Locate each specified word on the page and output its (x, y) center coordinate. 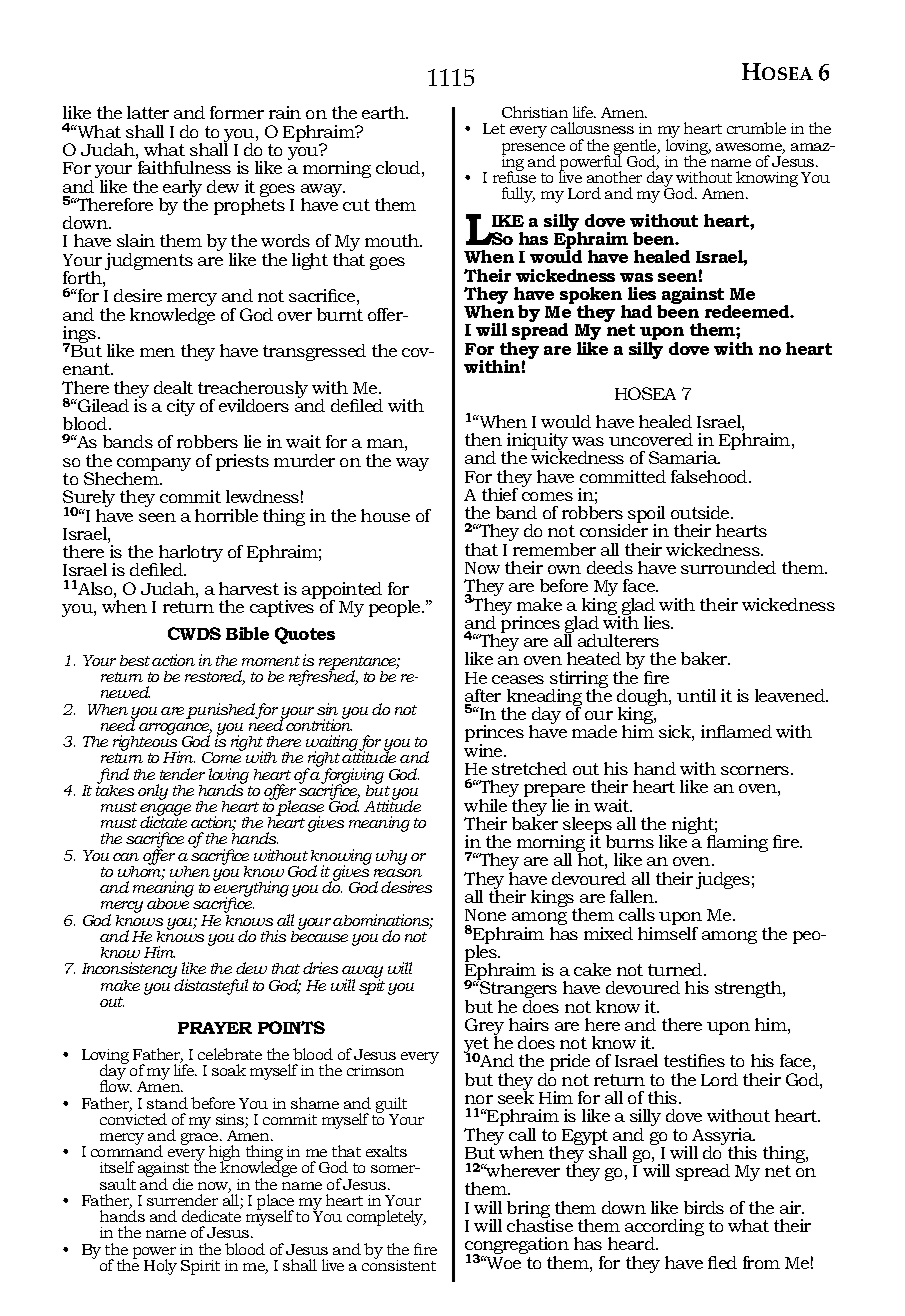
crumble (756, 128)
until (696, 695)
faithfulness (184, 167)
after (483, 697)
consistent (399, 1264)
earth (384, 112)
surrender (182, 1200)
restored (215, 677)
